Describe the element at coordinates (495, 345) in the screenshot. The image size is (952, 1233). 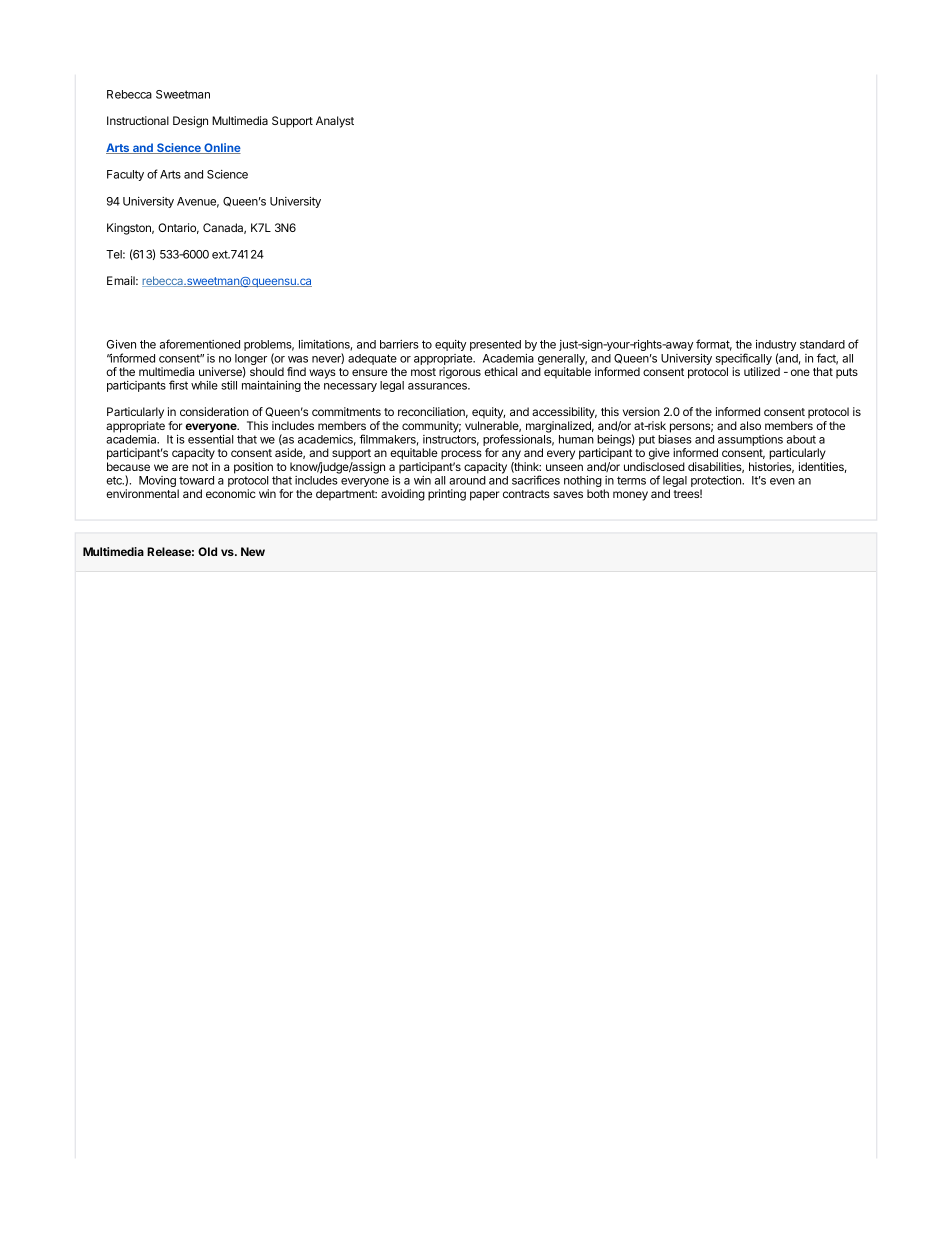
I see `presented` at that location.
